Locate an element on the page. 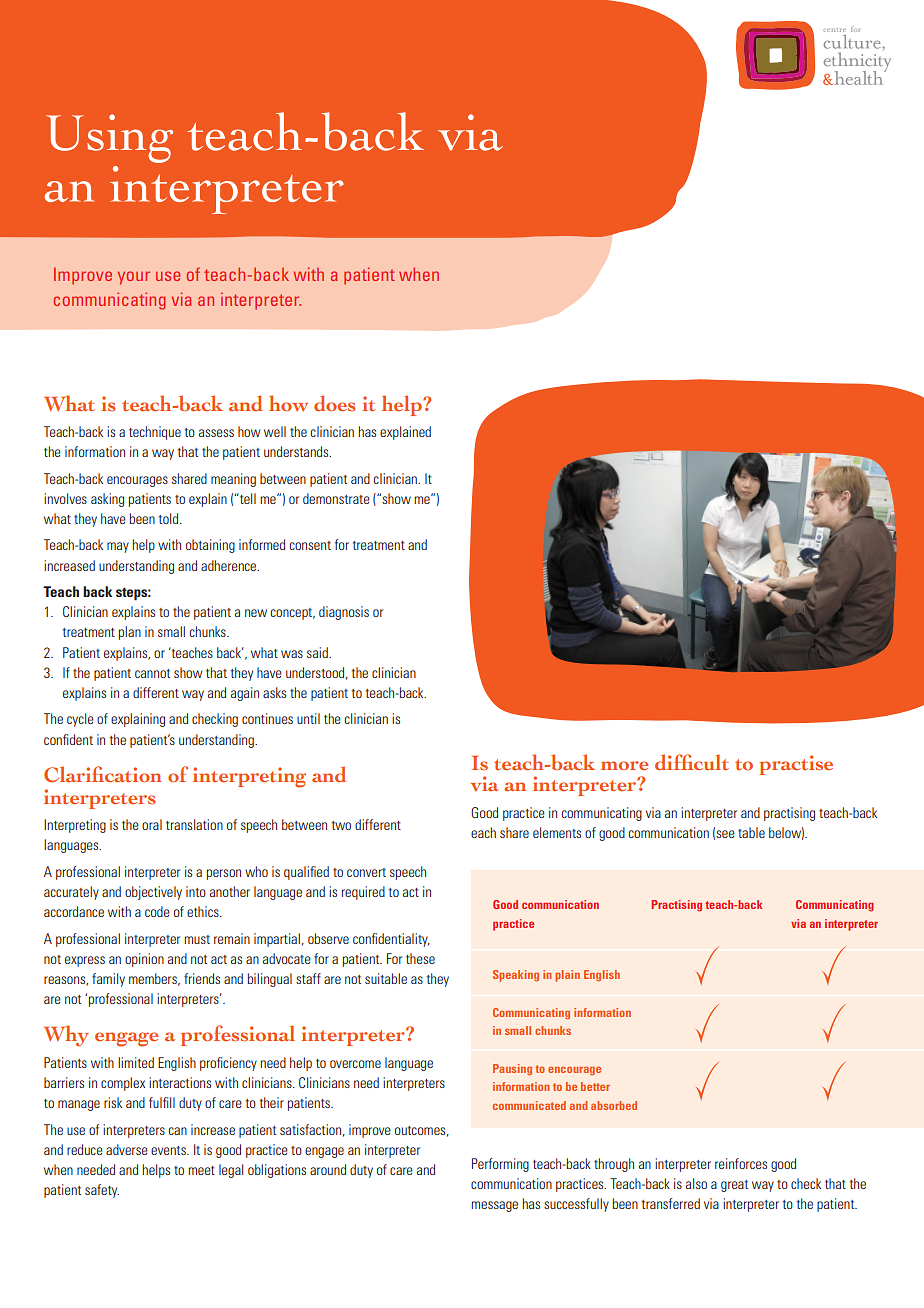 This image has height=1308, width=924. either is located at coordinates (774, 915).
